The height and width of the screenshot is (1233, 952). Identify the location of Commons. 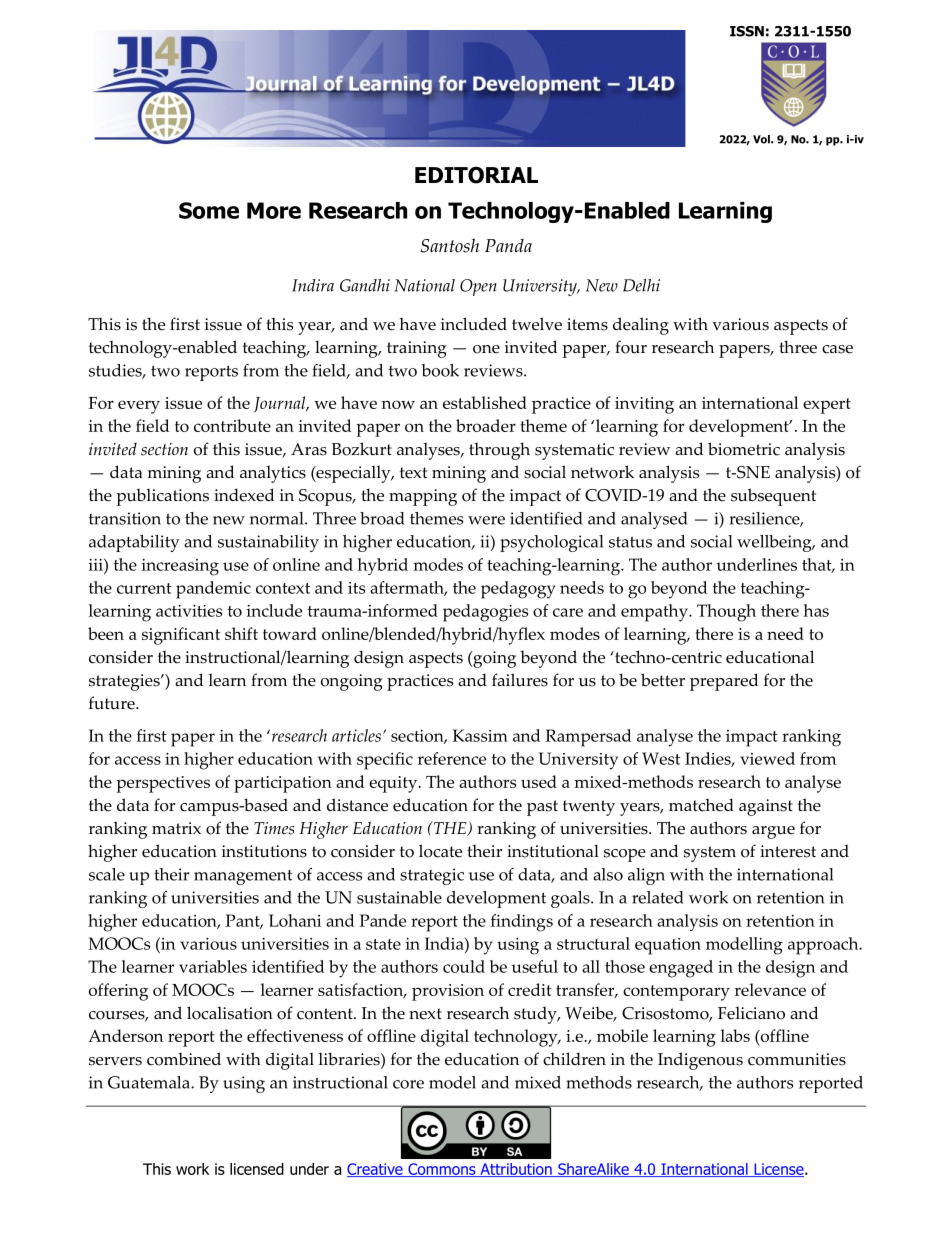
(442, 1170).
